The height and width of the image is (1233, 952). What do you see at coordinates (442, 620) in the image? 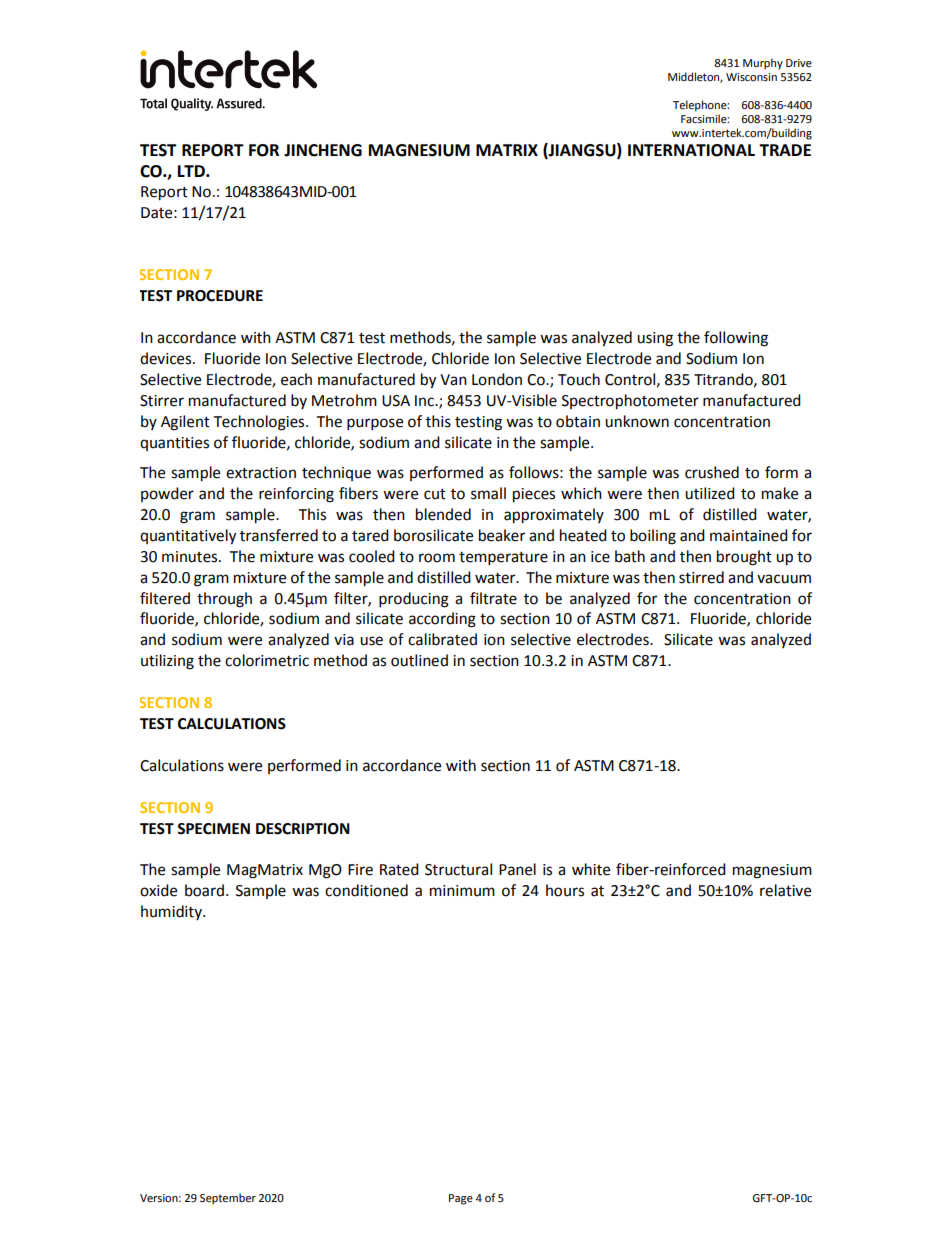
I see `according` at bounding box center [442, 620].
